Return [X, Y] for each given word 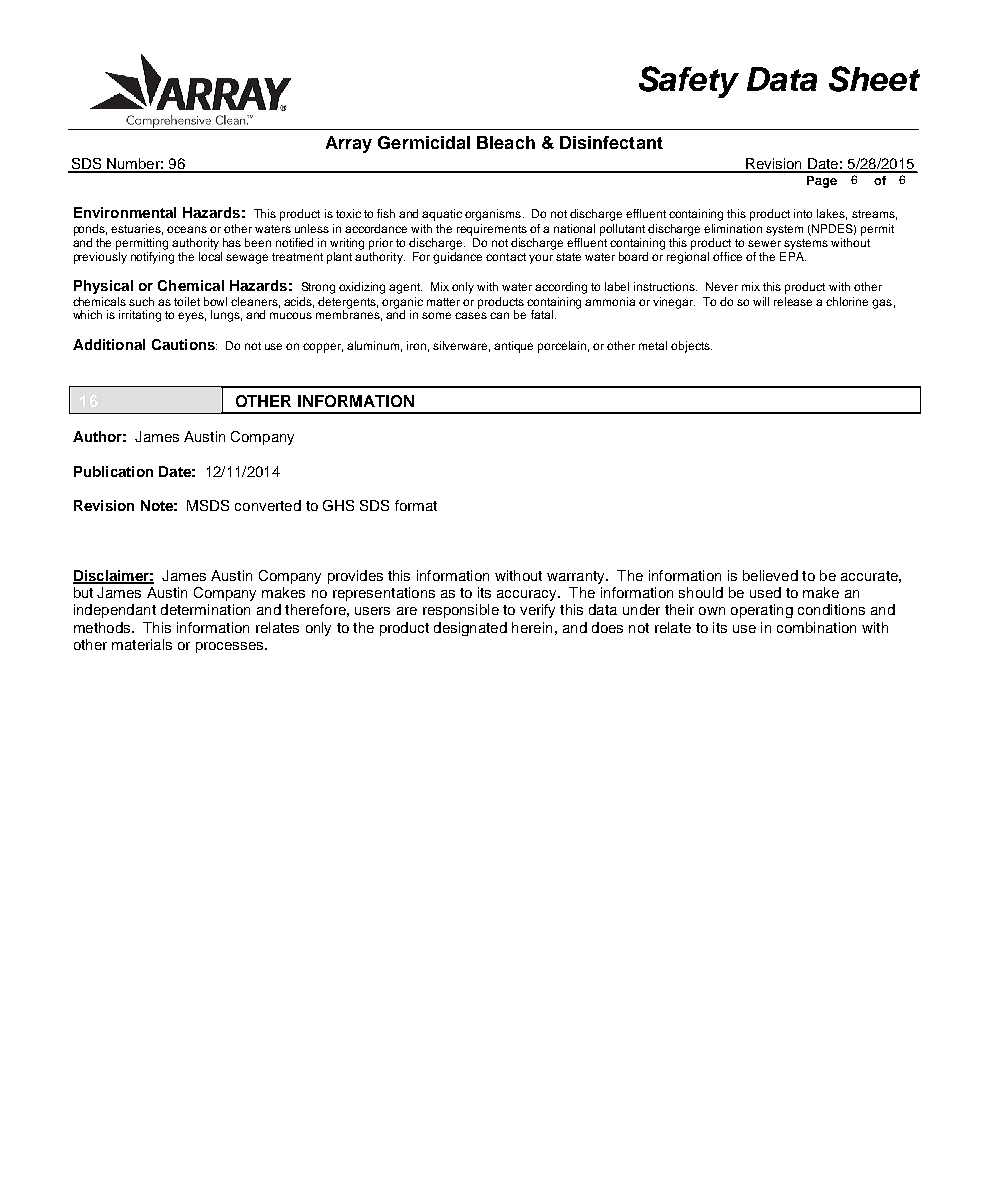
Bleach [506, 142]
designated [470, 629]
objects [691, 347]
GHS [338, 505]
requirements [492, 230]
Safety [689, 82]
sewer [764, 243]
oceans [187, 229]
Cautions [184, 344]
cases [471, 315]
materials [142, 644]
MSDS [208, 505]
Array [349, 144]
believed [770, 575]
